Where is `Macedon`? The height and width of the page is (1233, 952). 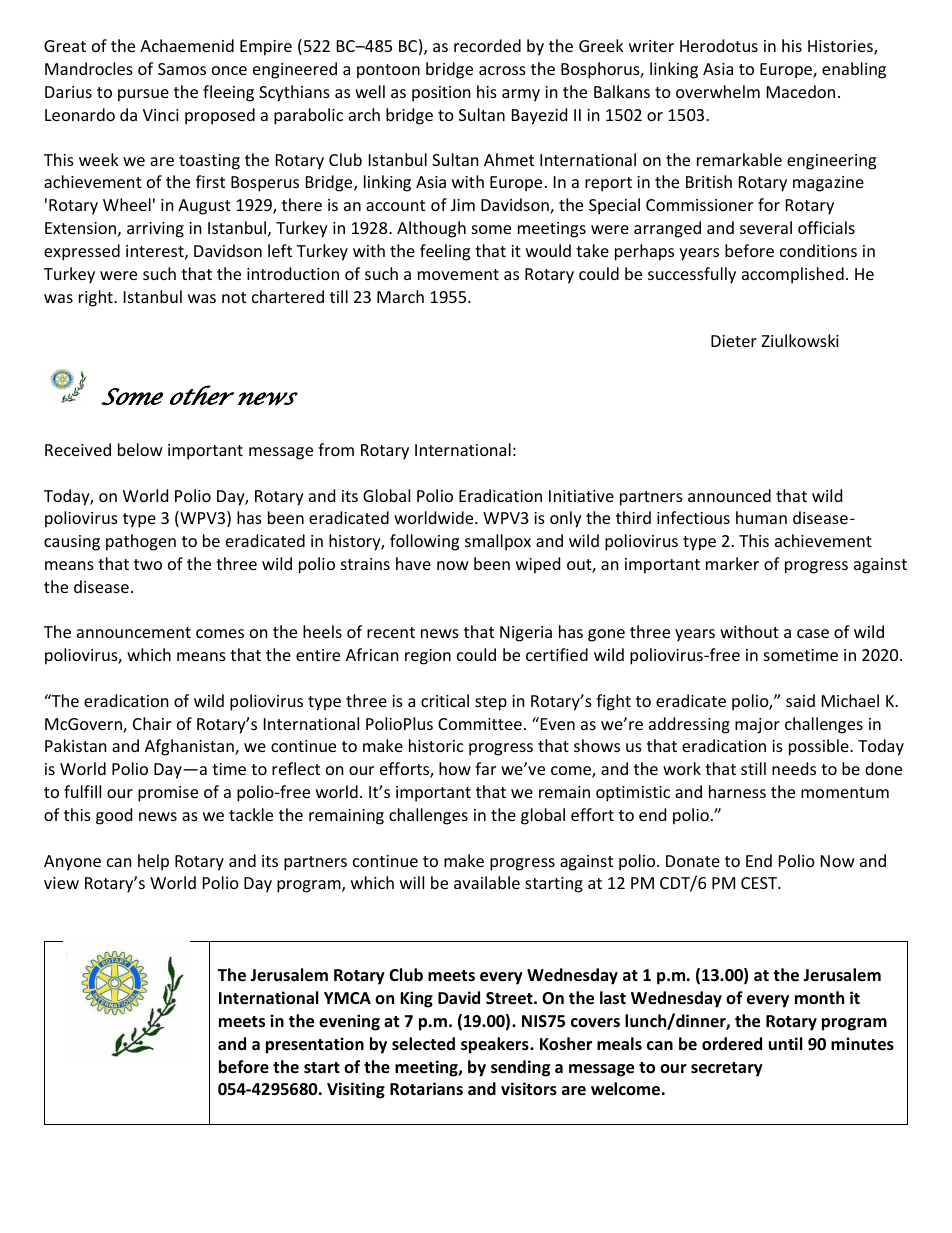 Macedon is located at coordinates (801, 91).
